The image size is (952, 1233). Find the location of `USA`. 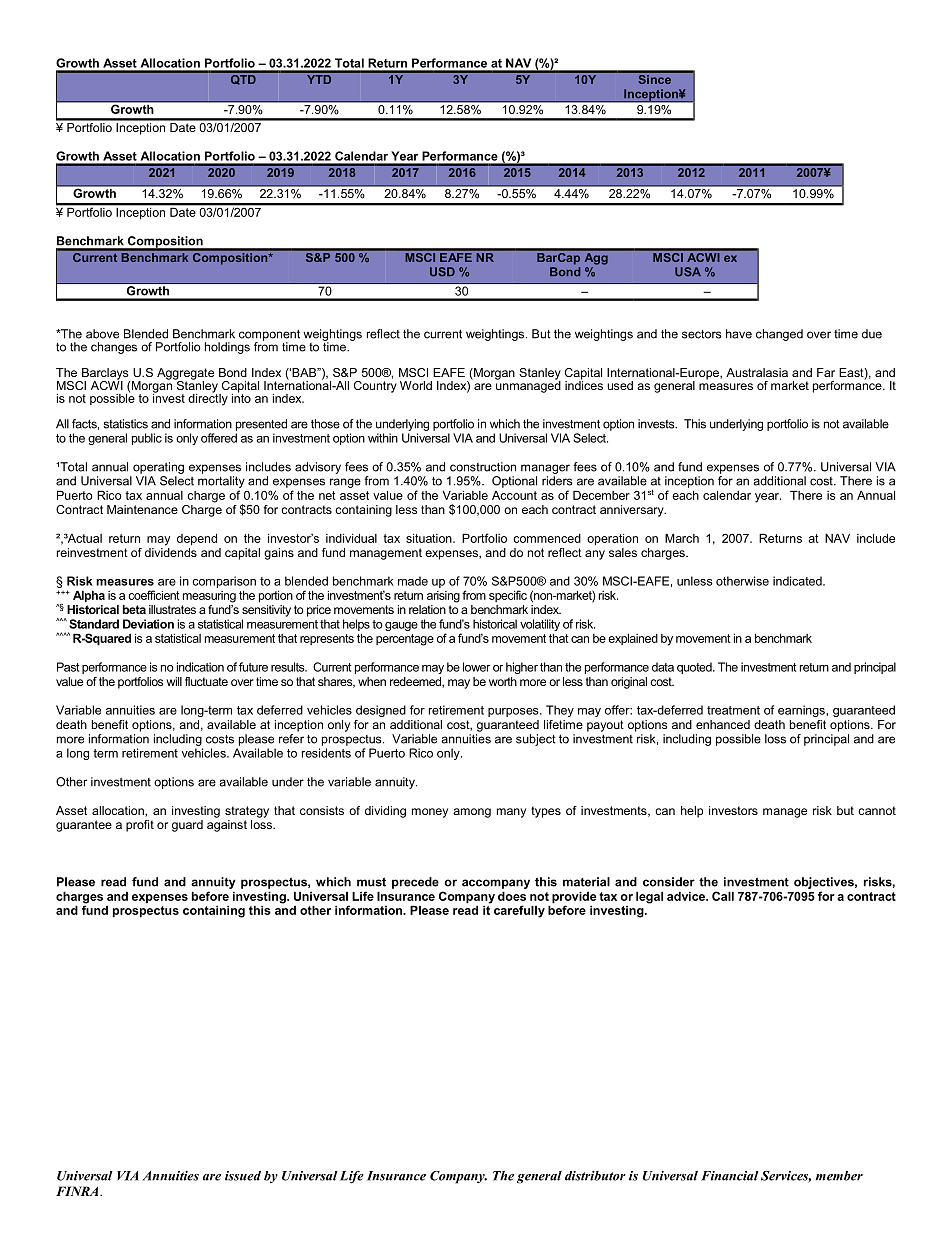

USA is located at coordinates (688, 272).
